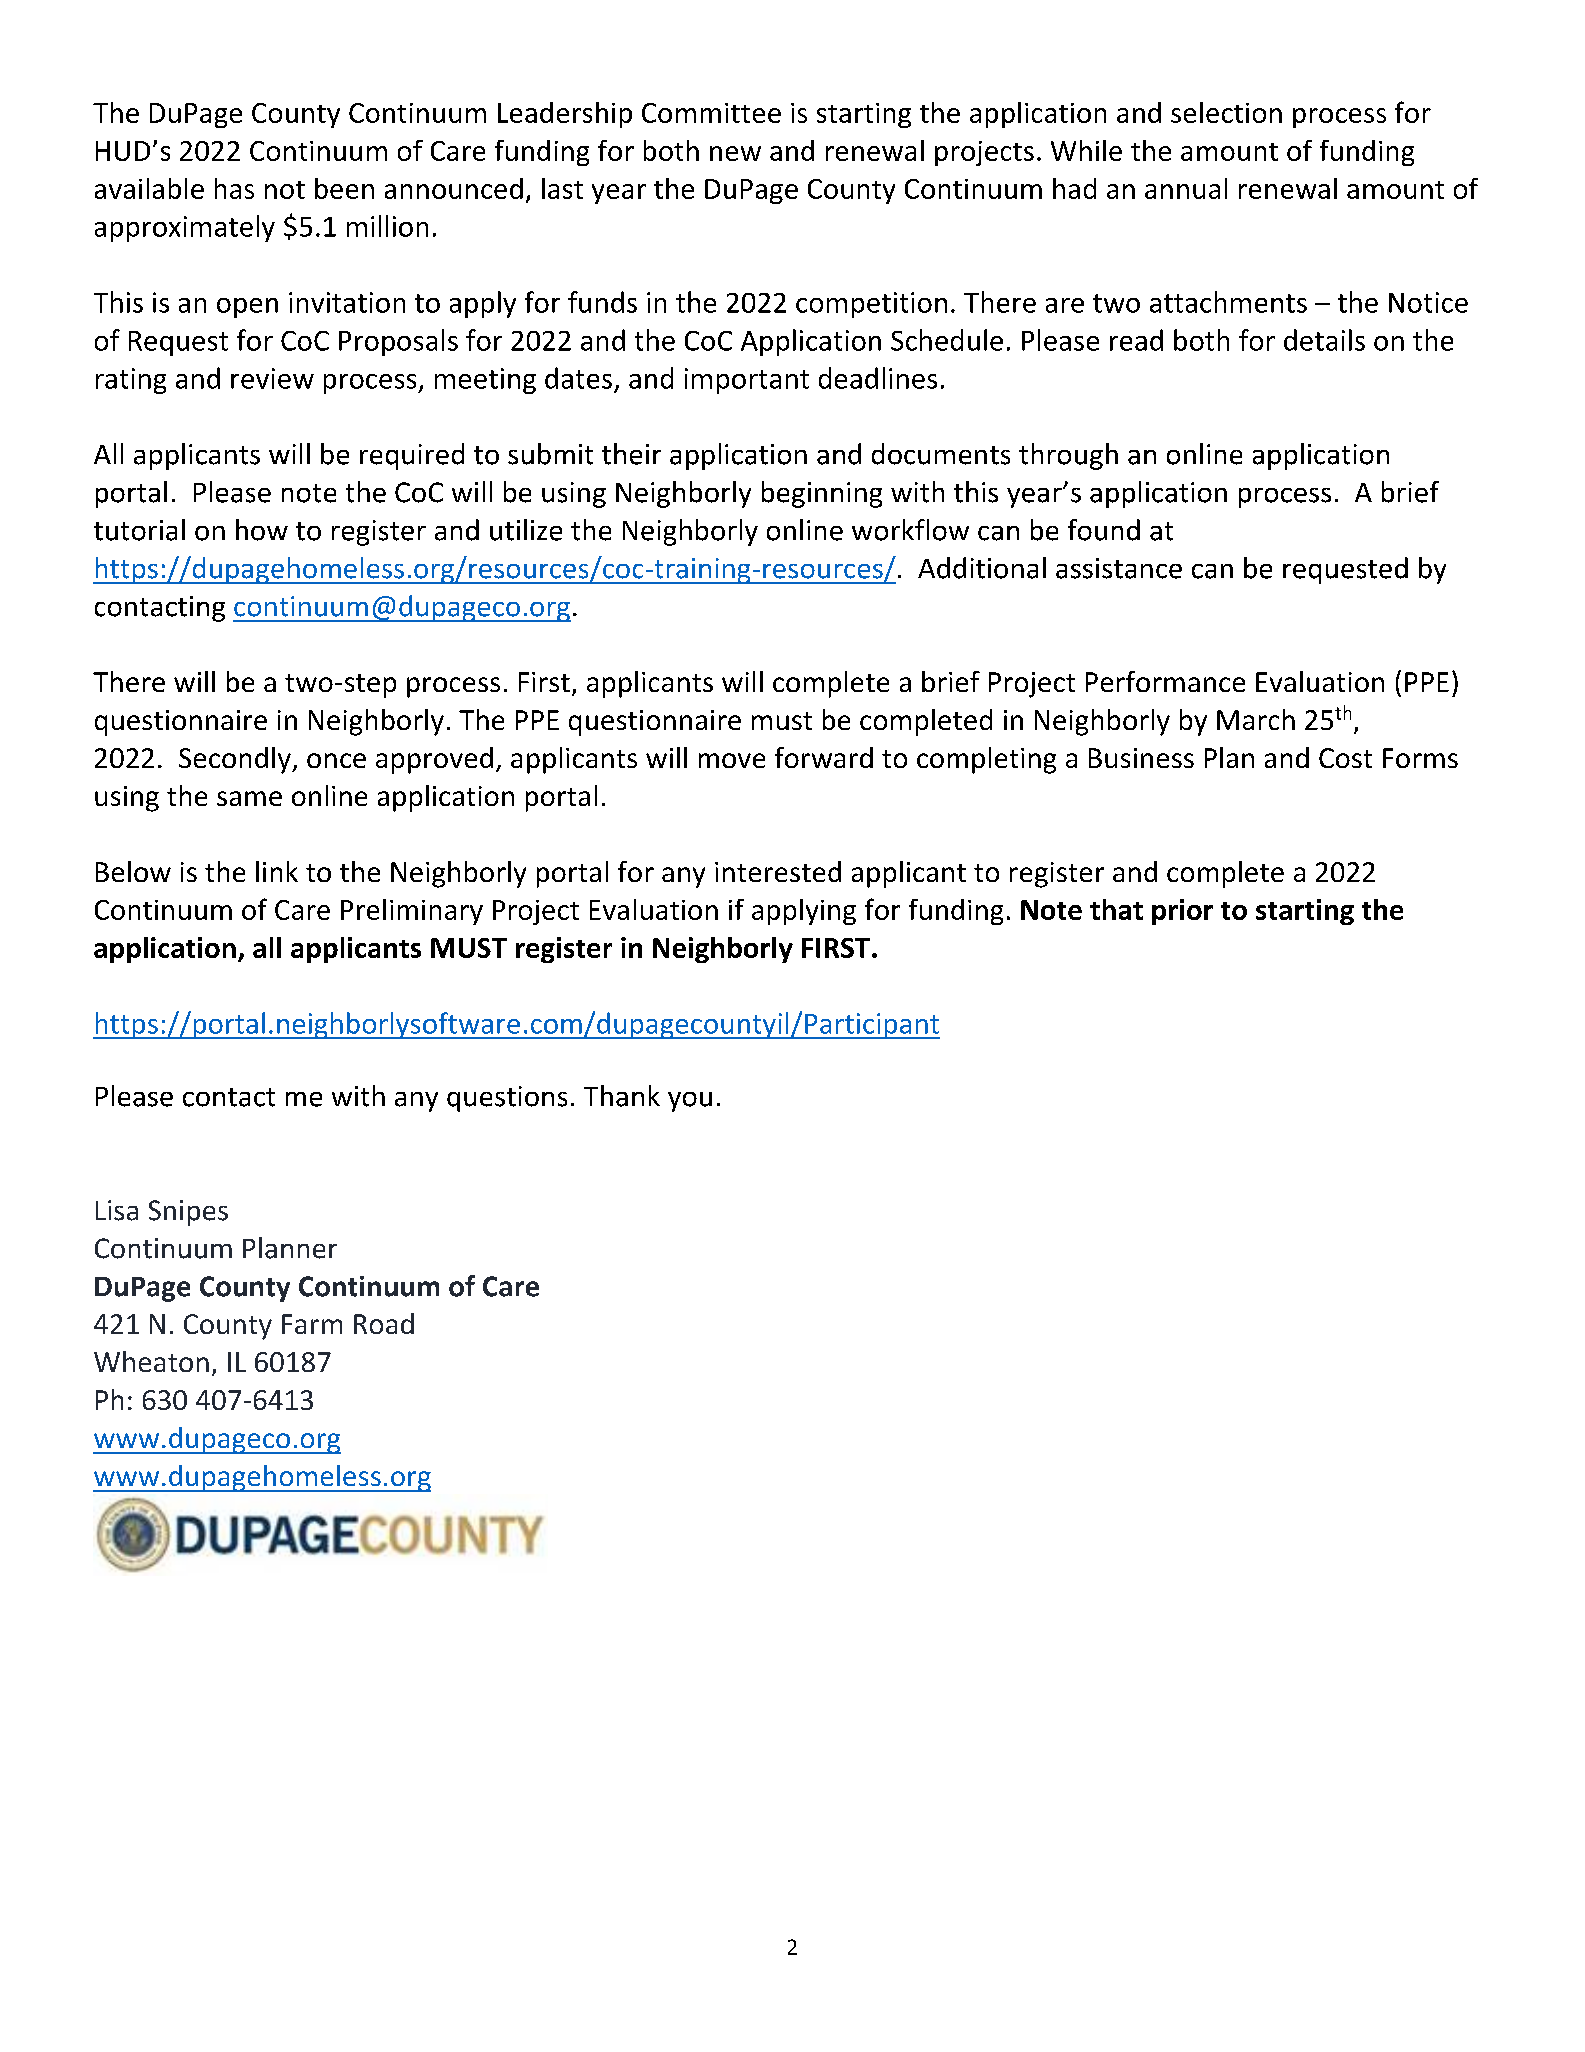  What do you see at coordinates (384, 1323) in the image?
I see `Road` at bounding box center [384, 1323].
